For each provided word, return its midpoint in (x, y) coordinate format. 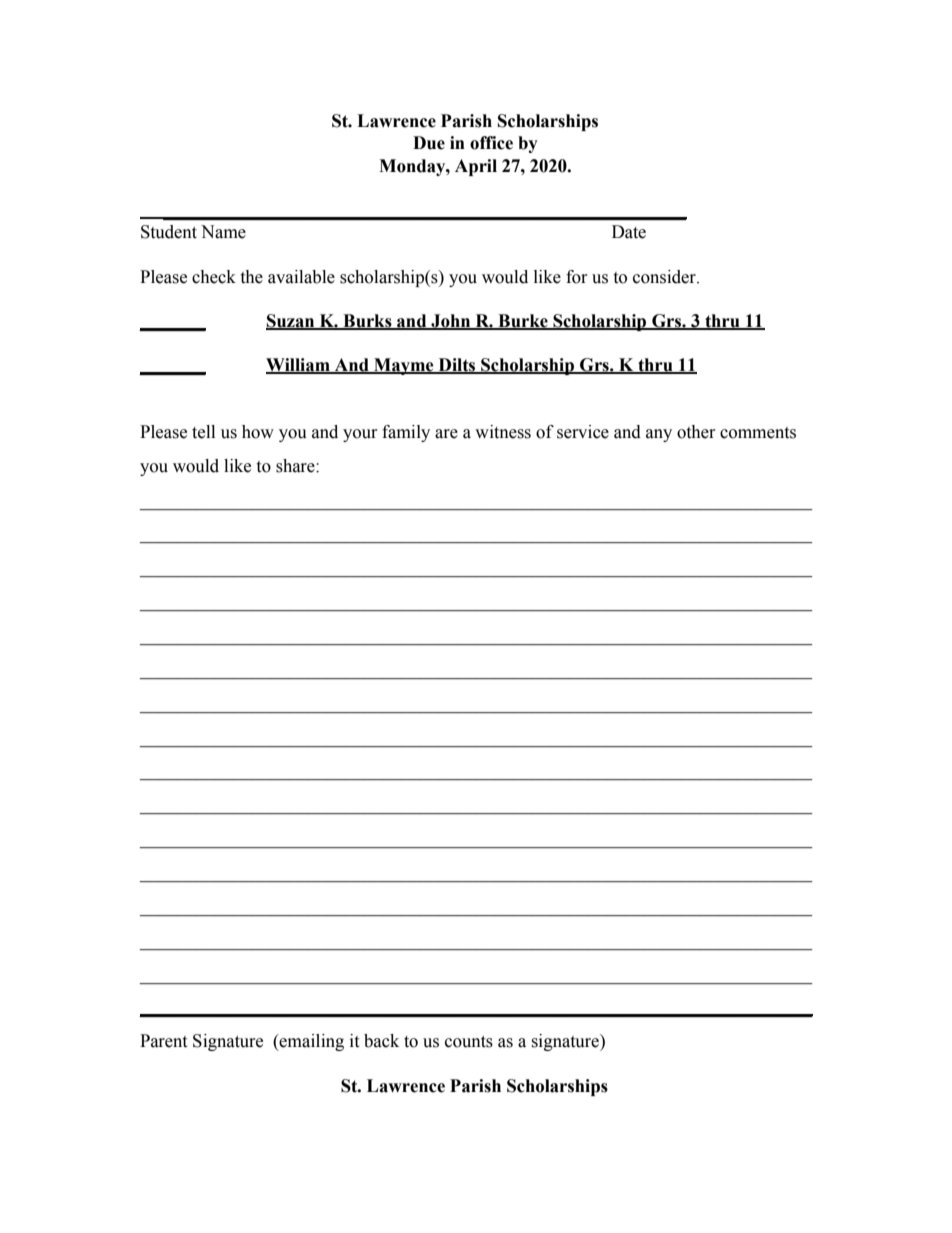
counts (469, 1042)
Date (629, 232)
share (296, 466)
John (451, 322)
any (659, 435)
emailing (311, 1042)
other (696, 432)
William (299, 366)
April (476, 167)
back (381, 1041)
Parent (163, 1041)
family (406, 433)
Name (223, 232)
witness (503, 432)
